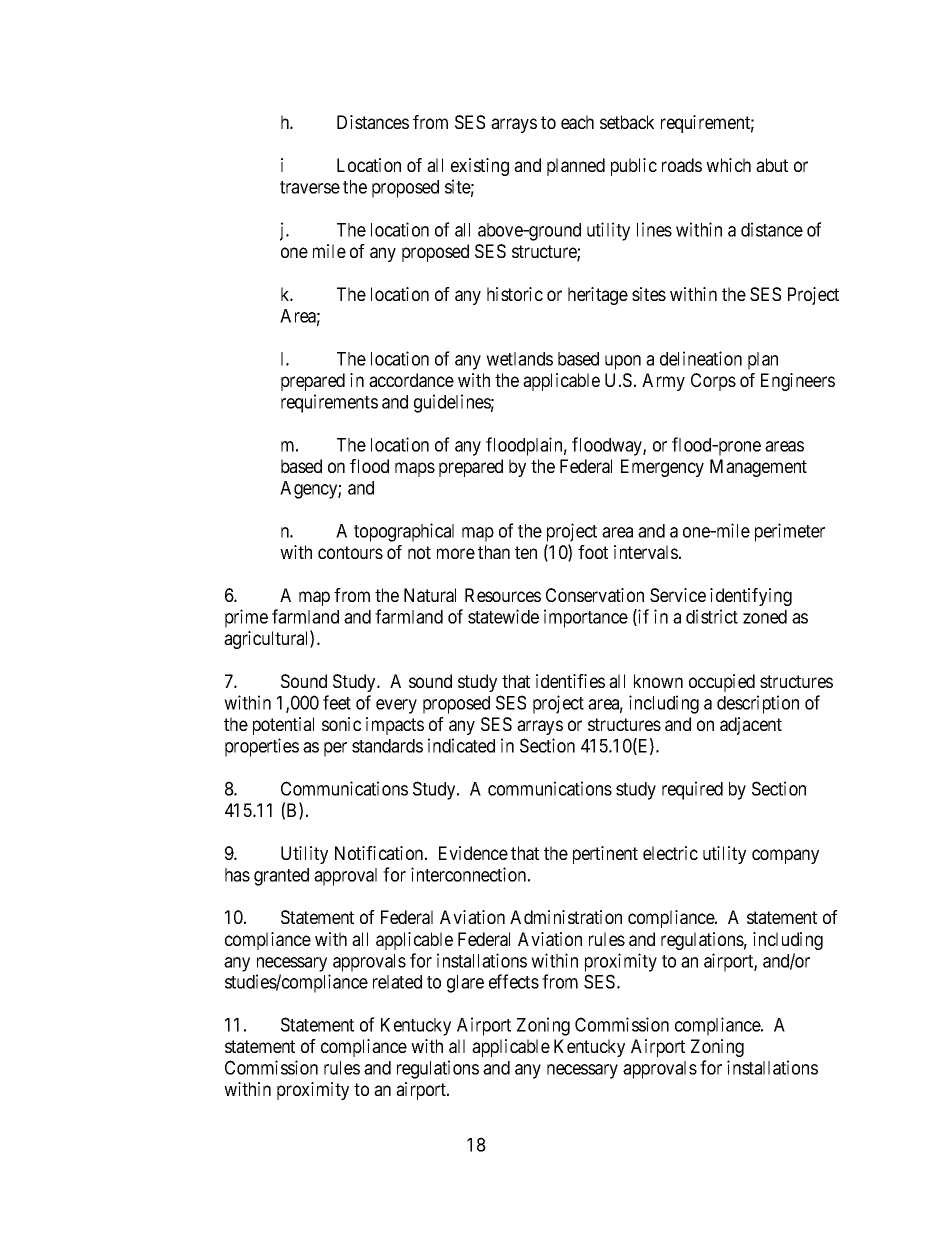 The image size is (952, 1233). What do you see at coordinates (246, 618) in the document?
I see `prime` at bounding box center [246, 618].
